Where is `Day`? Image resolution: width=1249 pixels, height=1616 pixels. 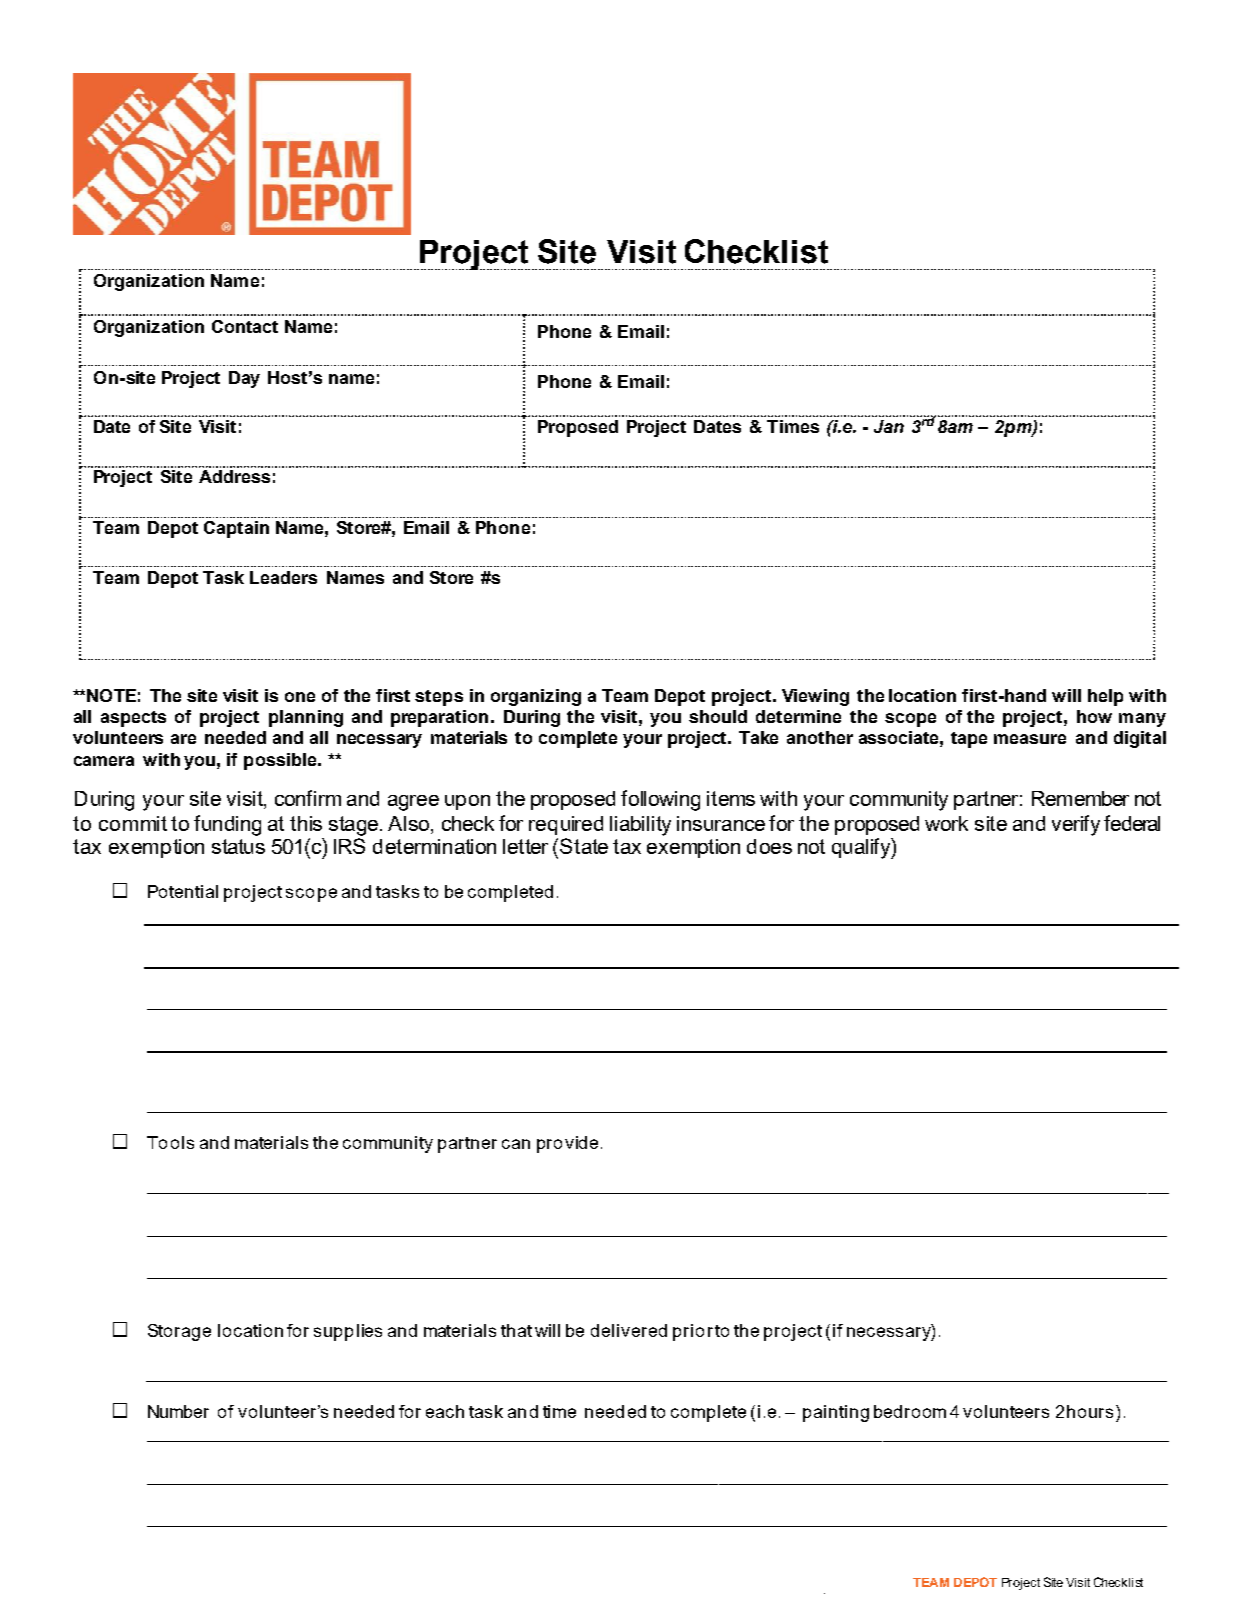
Day is located at coordinates (244, 379).
